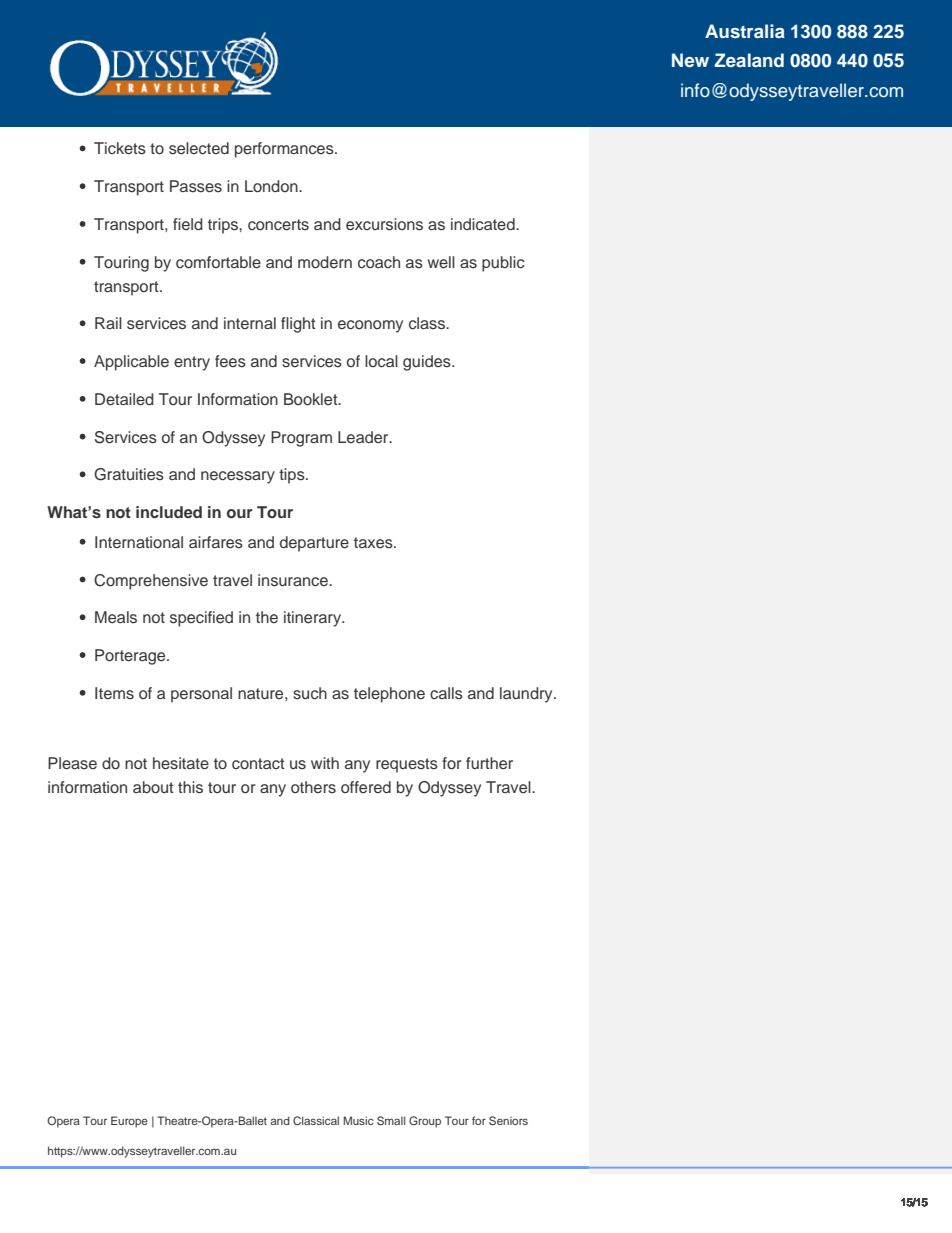 The height and width of the screenshot is (1233, 952). Describe the element at coordinates (374, 543) in the screenshot. I see `taxes` at that location.
